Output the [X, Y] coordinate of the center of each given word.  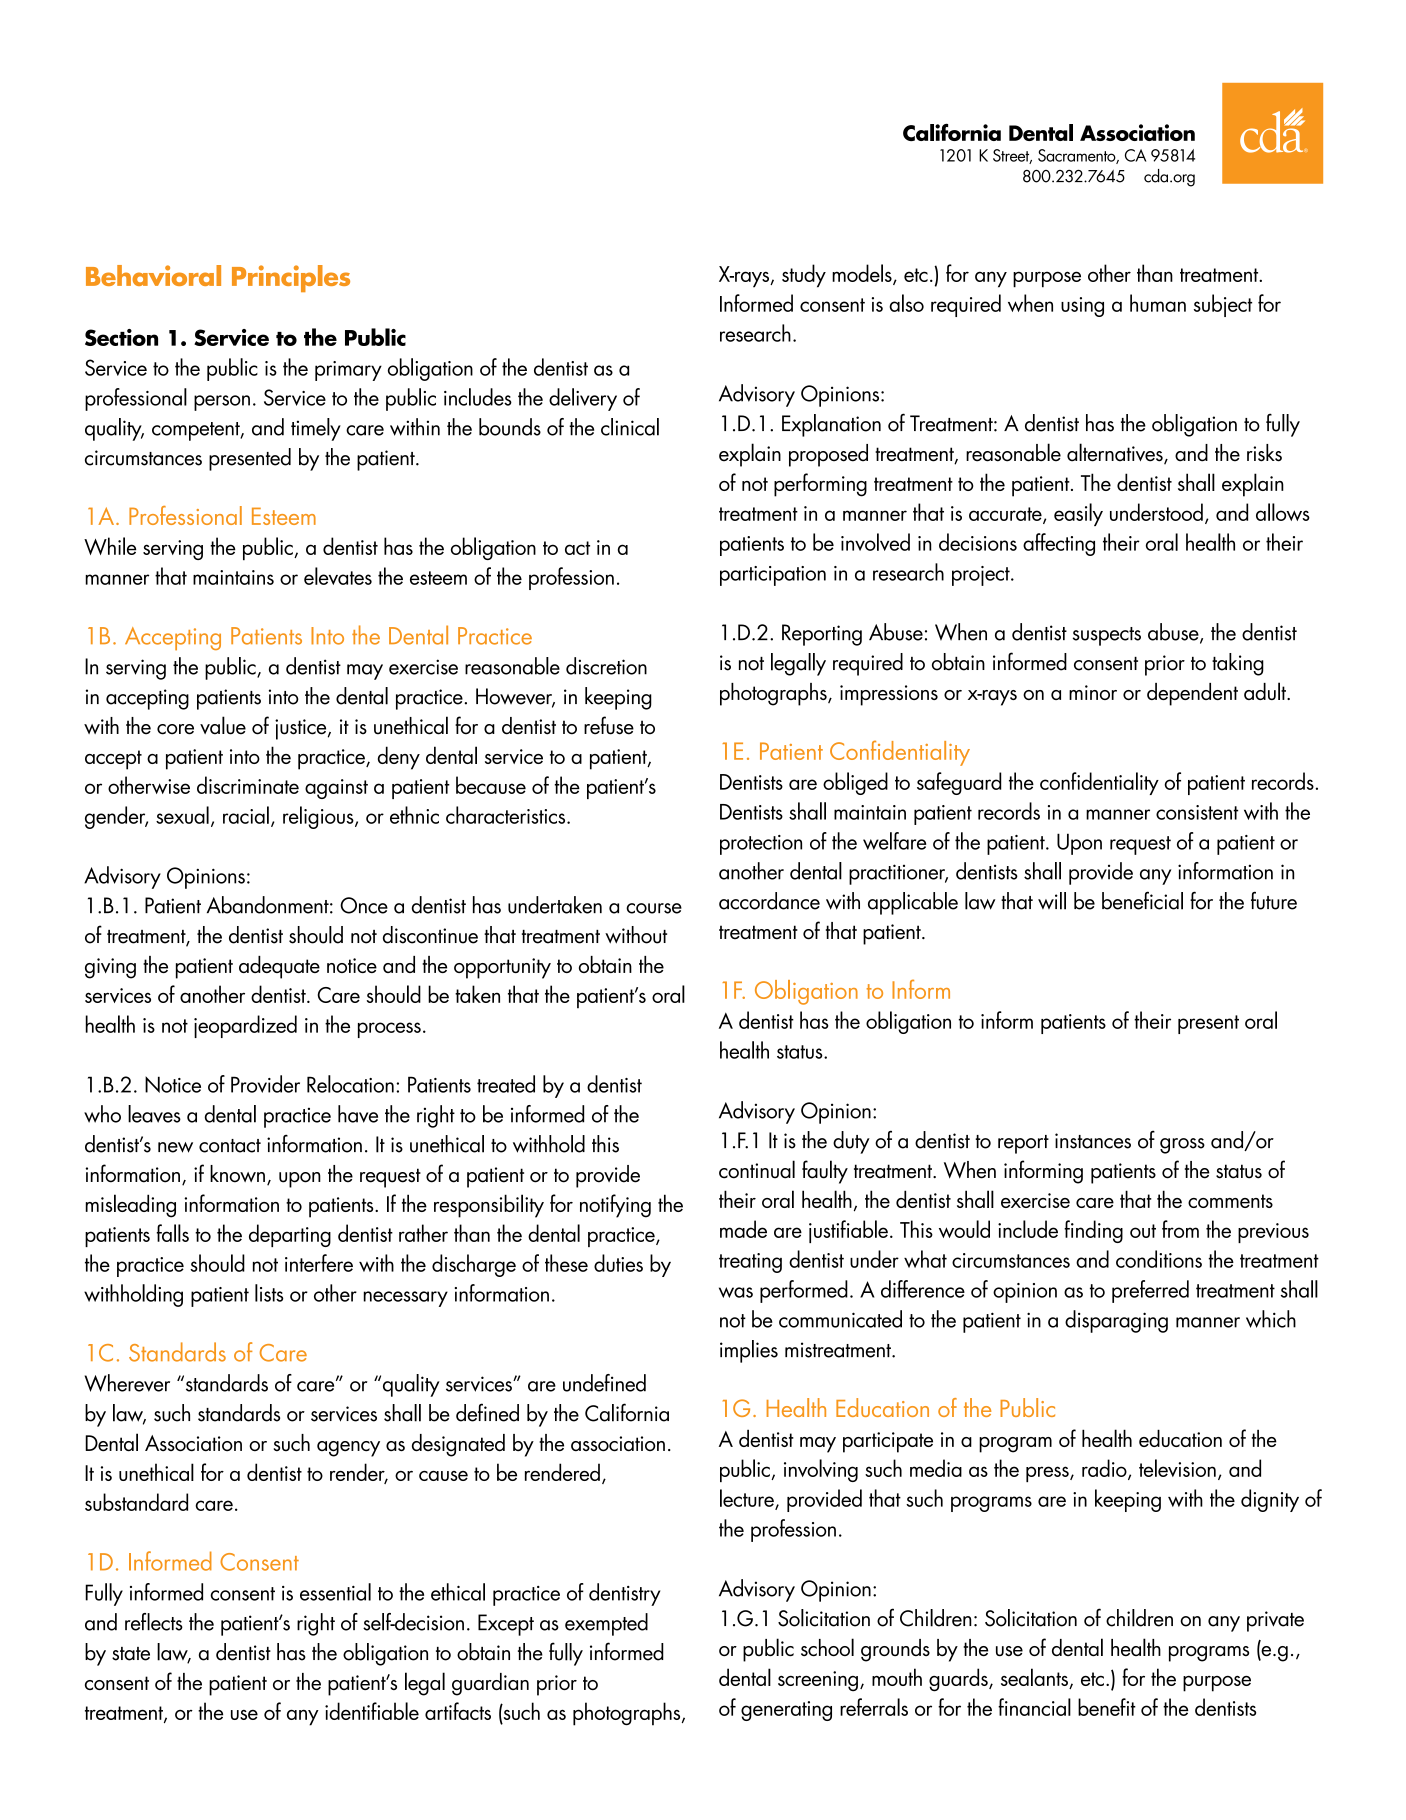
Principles [291, 278]
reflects [154, 1622]
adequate [279, 967]
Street [1012, 156]
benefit [1107, 1707]
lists [269, 1293]
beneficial [1142, 900]
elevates [338, 576]
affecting [1059, 544]
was [736, 1292]
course [654, 908]
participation [773, 576]
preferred [1150, 1291]
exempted [606, 1624]
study [804, 276]
